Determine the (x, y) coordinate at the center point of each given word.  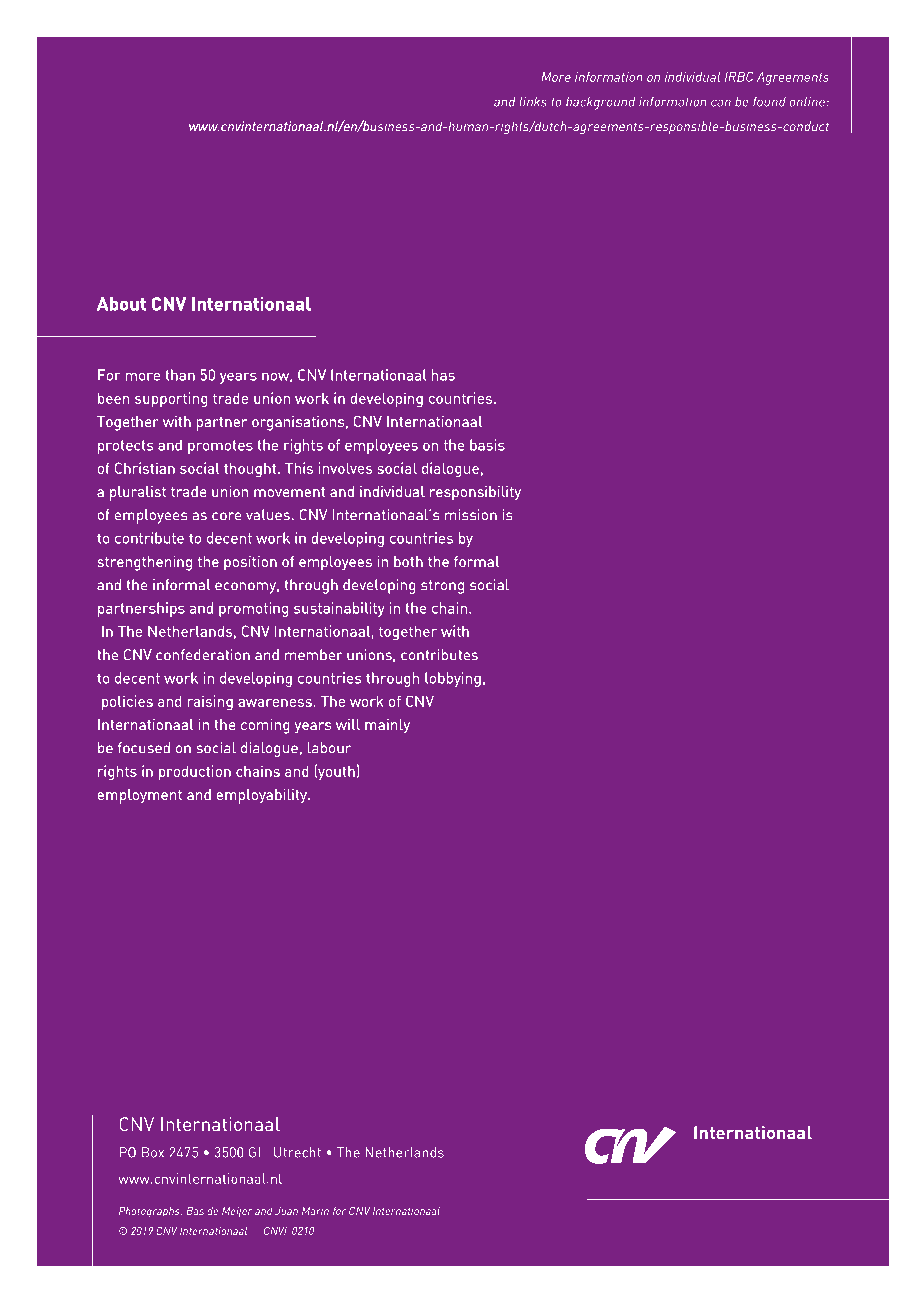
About (121, 304)
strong (442, 587)
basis (487, 445)
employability (263, 796)
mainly (387, 726)
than (180, 375)
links (533, 102)
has (443, 375)
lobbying (453, 679)
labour (329, 747)
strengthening (145, 563)
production (194, 773)
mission (470, 514)
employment (140, 796)
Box (153, 1152)
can (721, 103)
